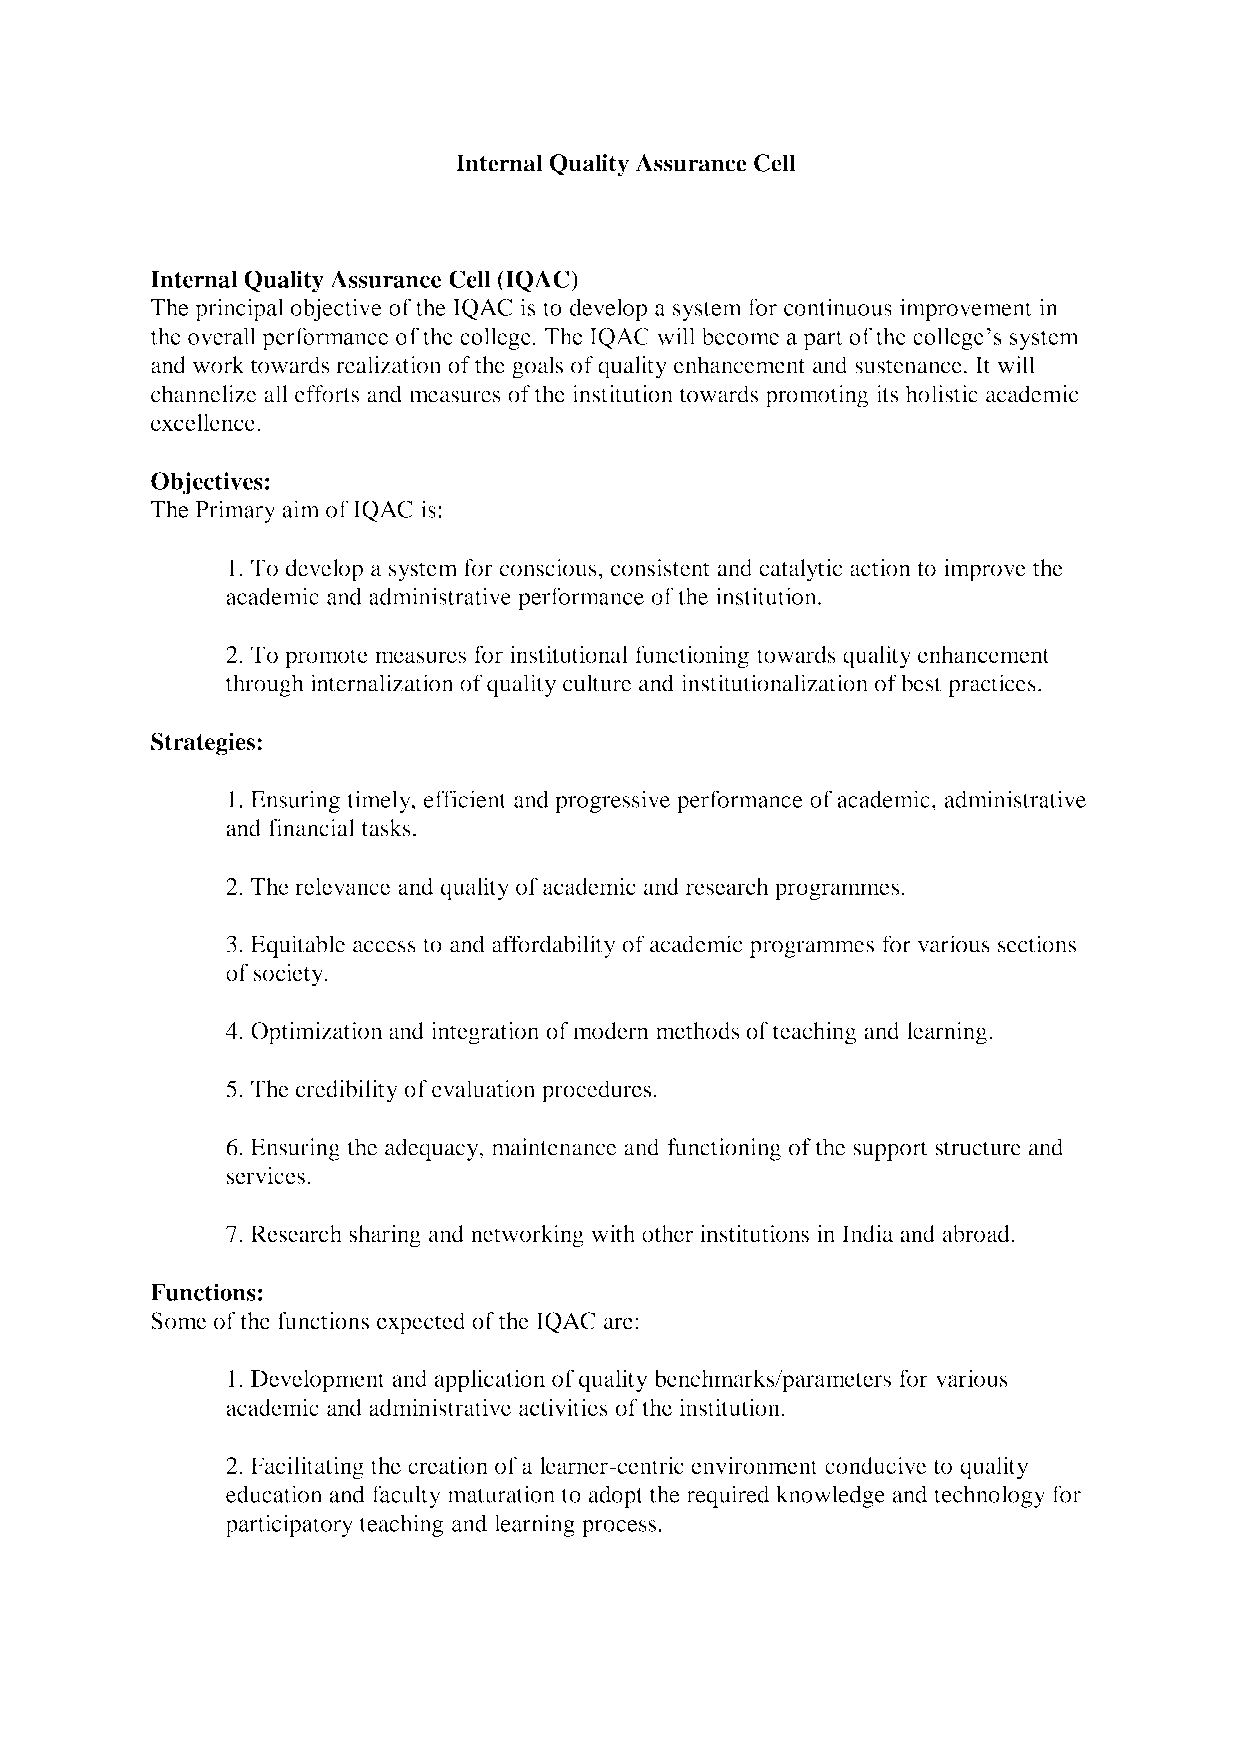 This image has width=1243, height=1757. What do you see at coordinates (554, 946) in the image?
I see `affordability` at bounding box center [554, 946].
